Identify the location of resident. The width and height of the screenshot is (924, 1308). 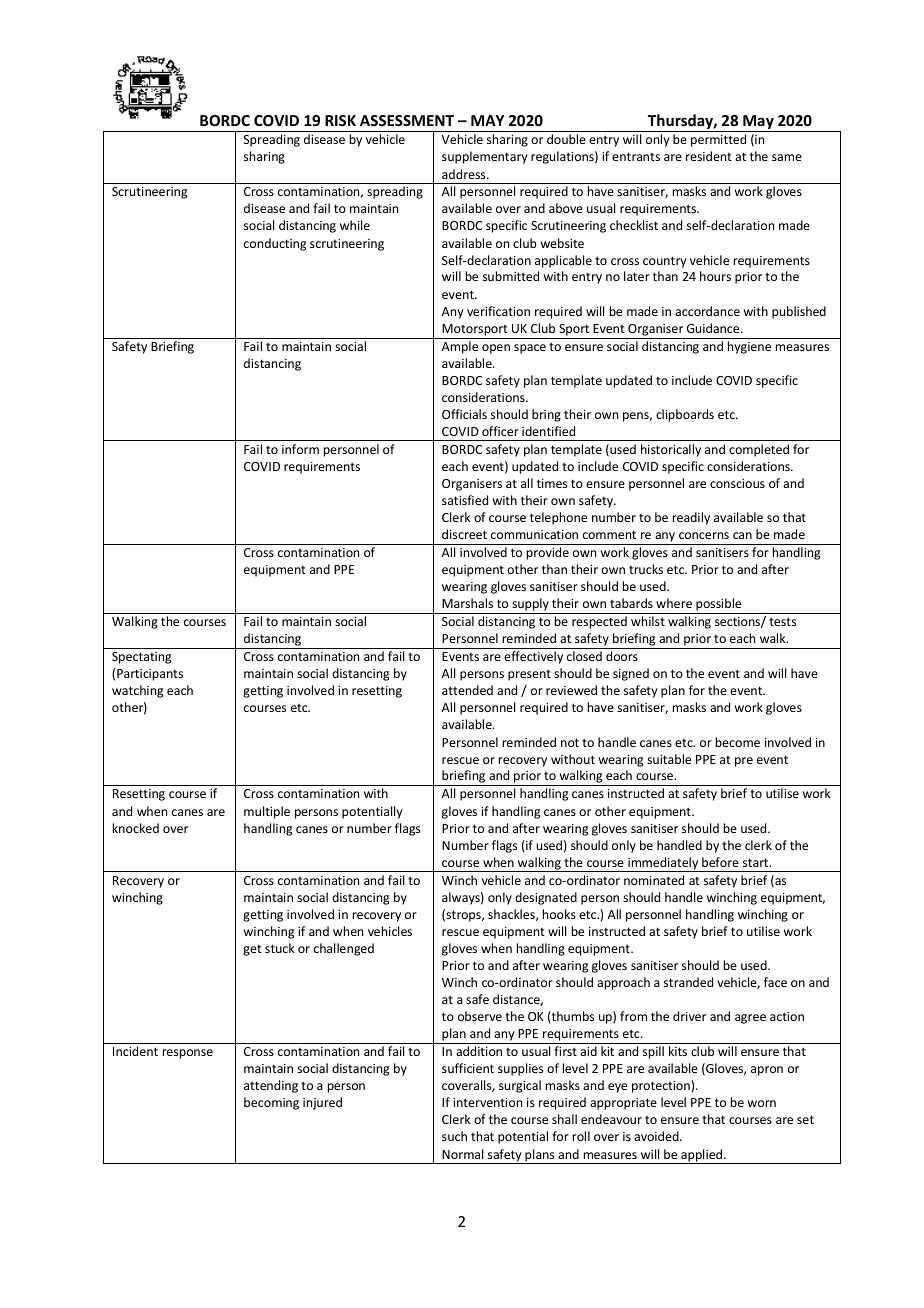
(709, 156).
